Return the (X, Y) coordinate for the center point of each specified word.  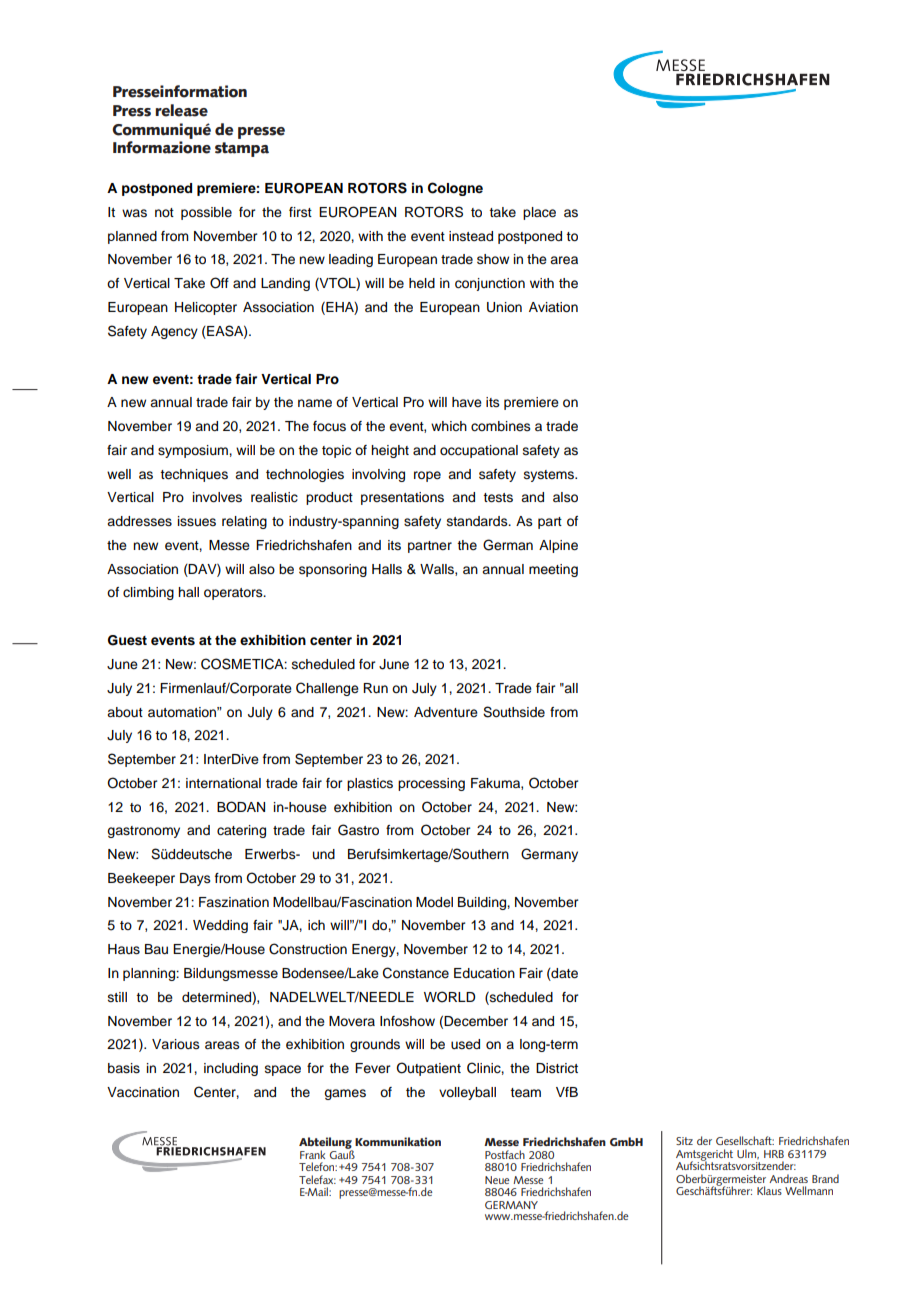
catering (241, 831)
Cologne (455, 189)
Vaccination (143, 1092)
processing (431, 784)
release (181, 110)
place (539, 213)
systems (550, 476)
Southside (514, 712)
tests (498, 498)
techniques (194, 475)
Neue (497, 1180)
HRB (774, 1154)
